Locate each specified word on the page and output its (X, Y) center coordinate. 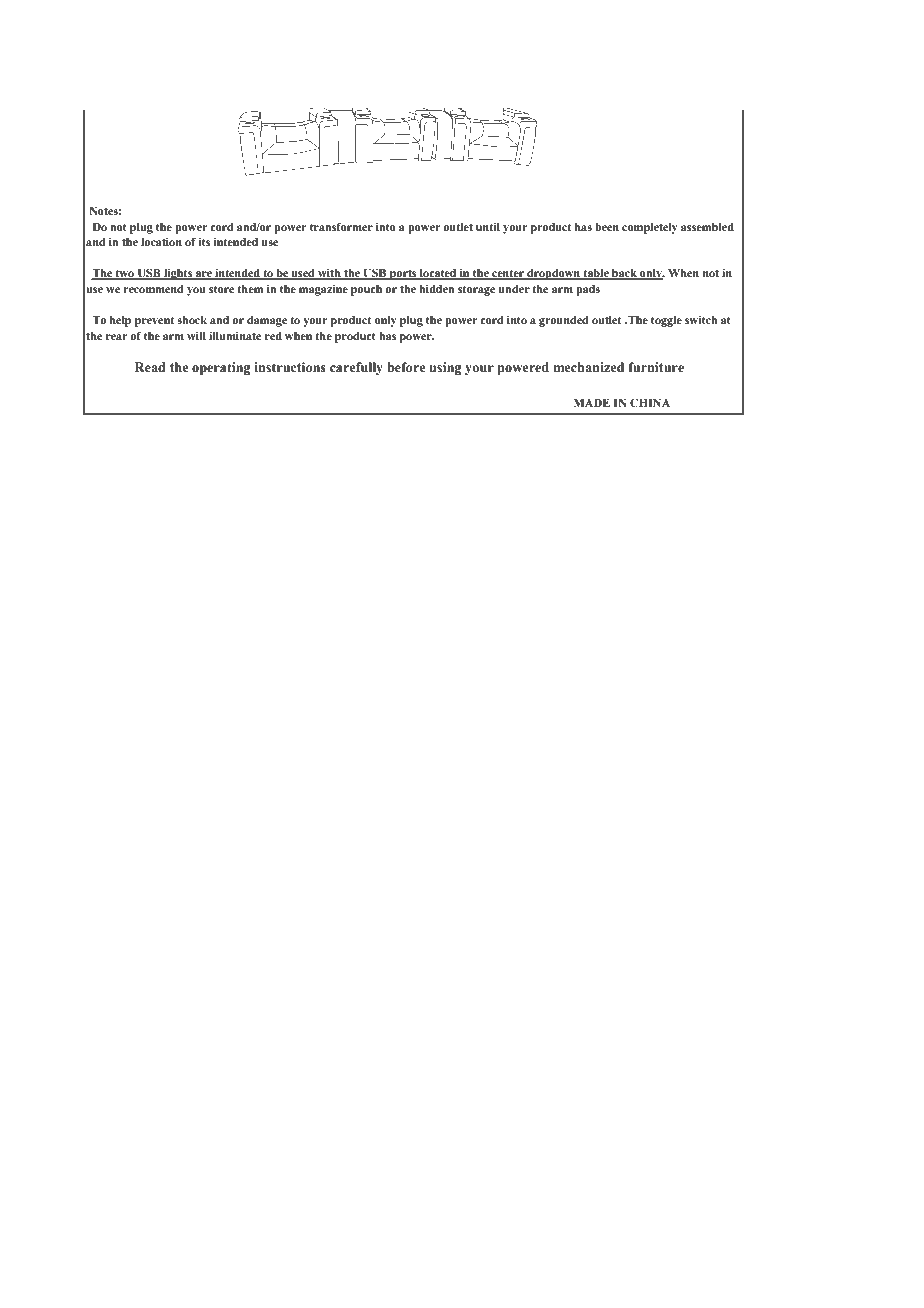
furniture (656, 367)
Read (150, 367)
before (406, 367)
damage (267, 321)
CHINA (650, 402)
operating (221, 368)
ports (403, 274)
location (161, 241)
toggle (666, 321)
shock (192, 320)
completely (650, 228)
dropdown (553, 274)
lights (178, 274)
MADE (592, 403)
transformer (341, 226)
